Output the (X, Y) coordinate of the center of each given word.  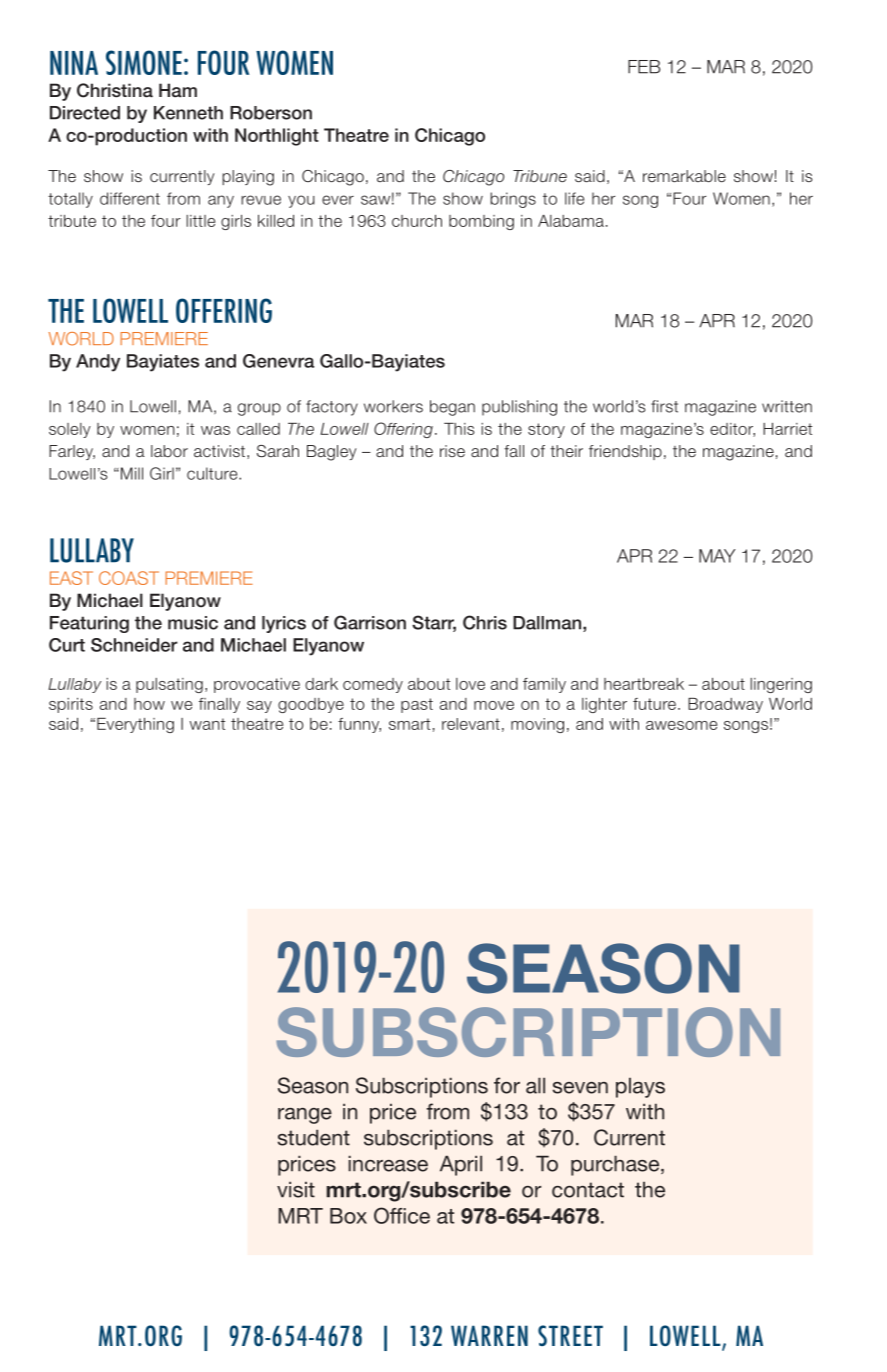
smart (409, 724)
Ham (178, 90)
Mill (132, 473)
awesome (681, 725)
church (417, 221)
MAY (717, 556)
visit (296, 1189)
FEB (644, 67)
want (207, 724)
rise (452, 451)
